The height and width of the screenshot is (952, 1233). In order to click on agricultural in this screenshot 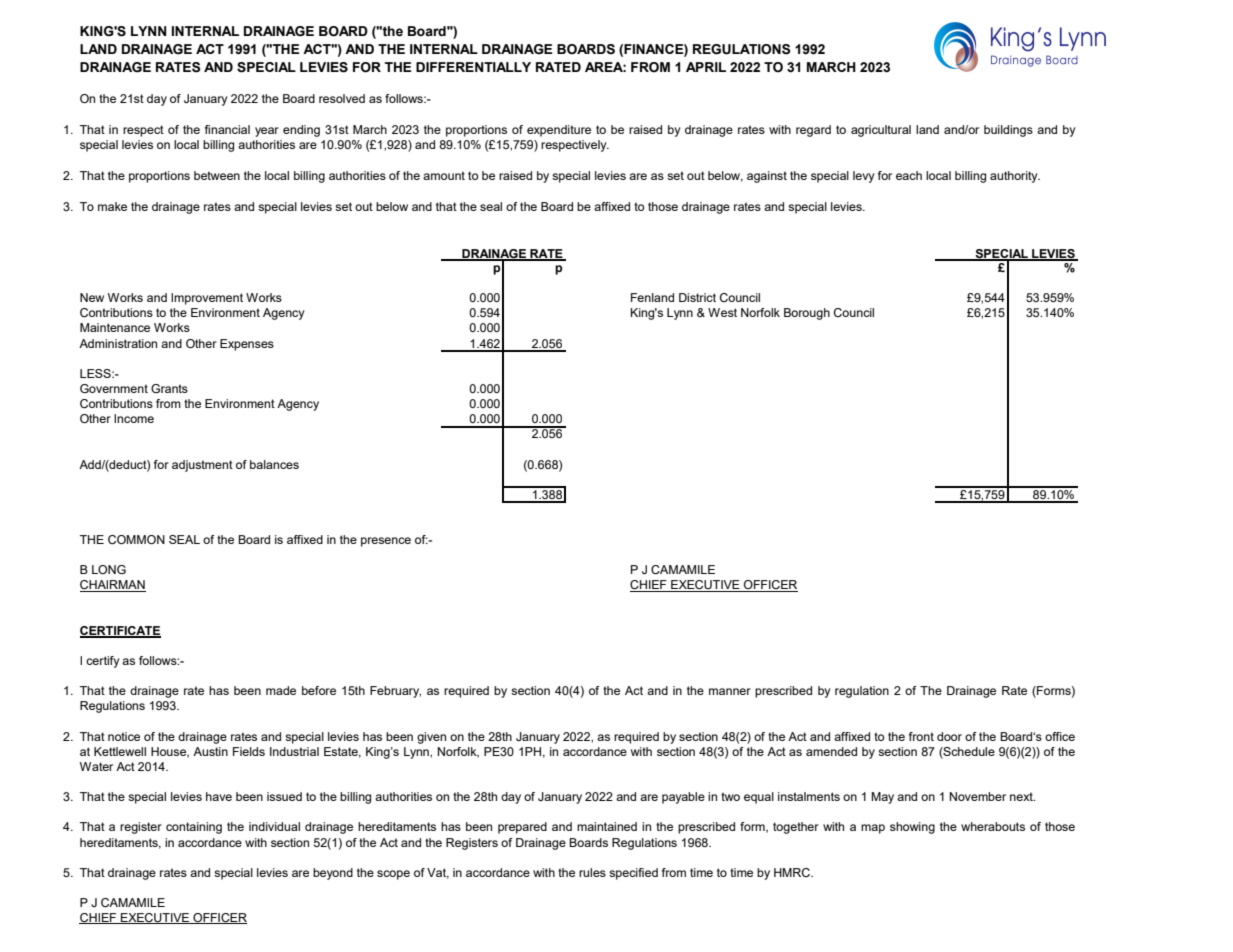, I will do `click(881, 131)`.
